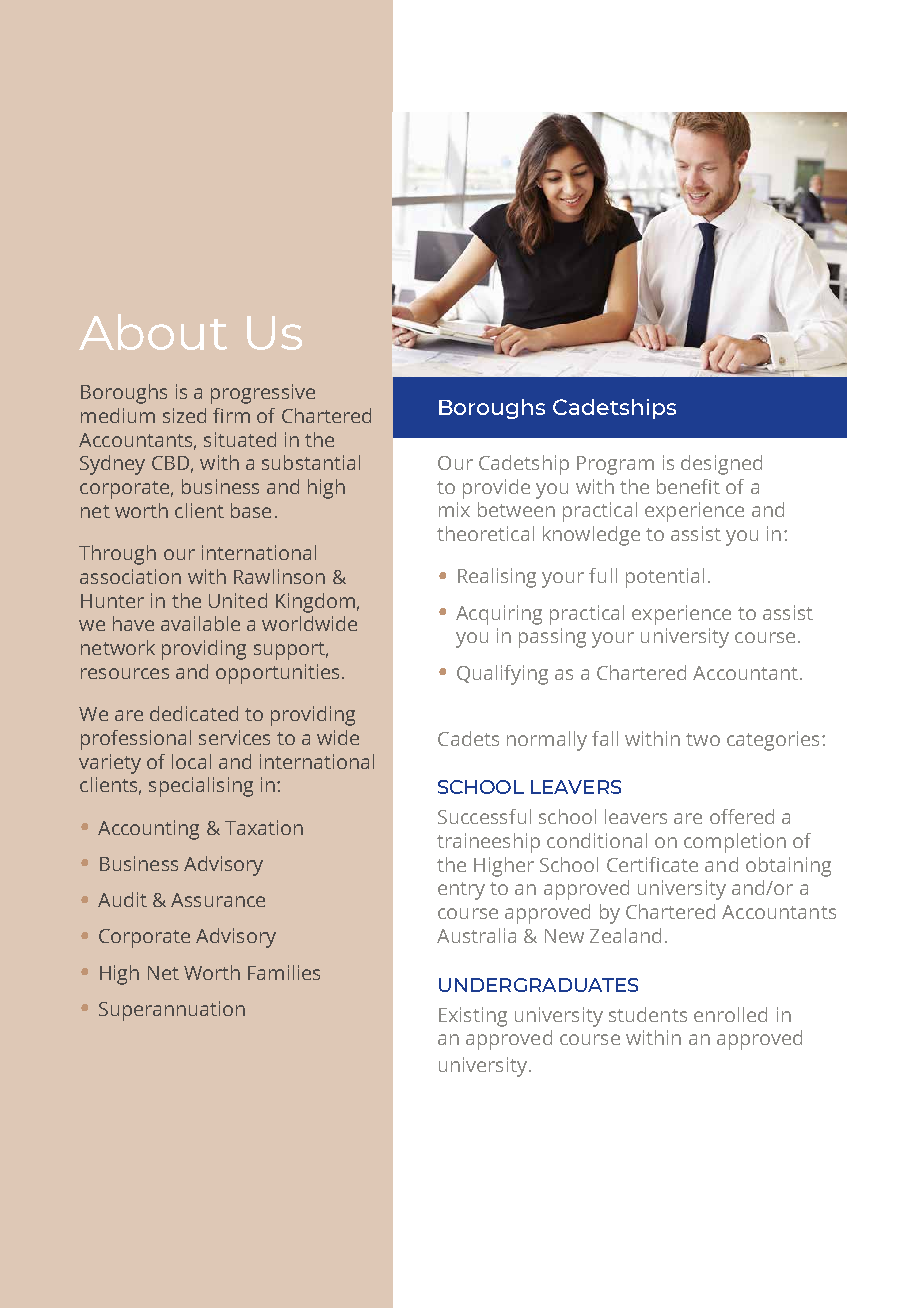 The image size is (924, 1308). Describe the element at coordinates (473, 1017) in the document. I see `Existing` at that location.
